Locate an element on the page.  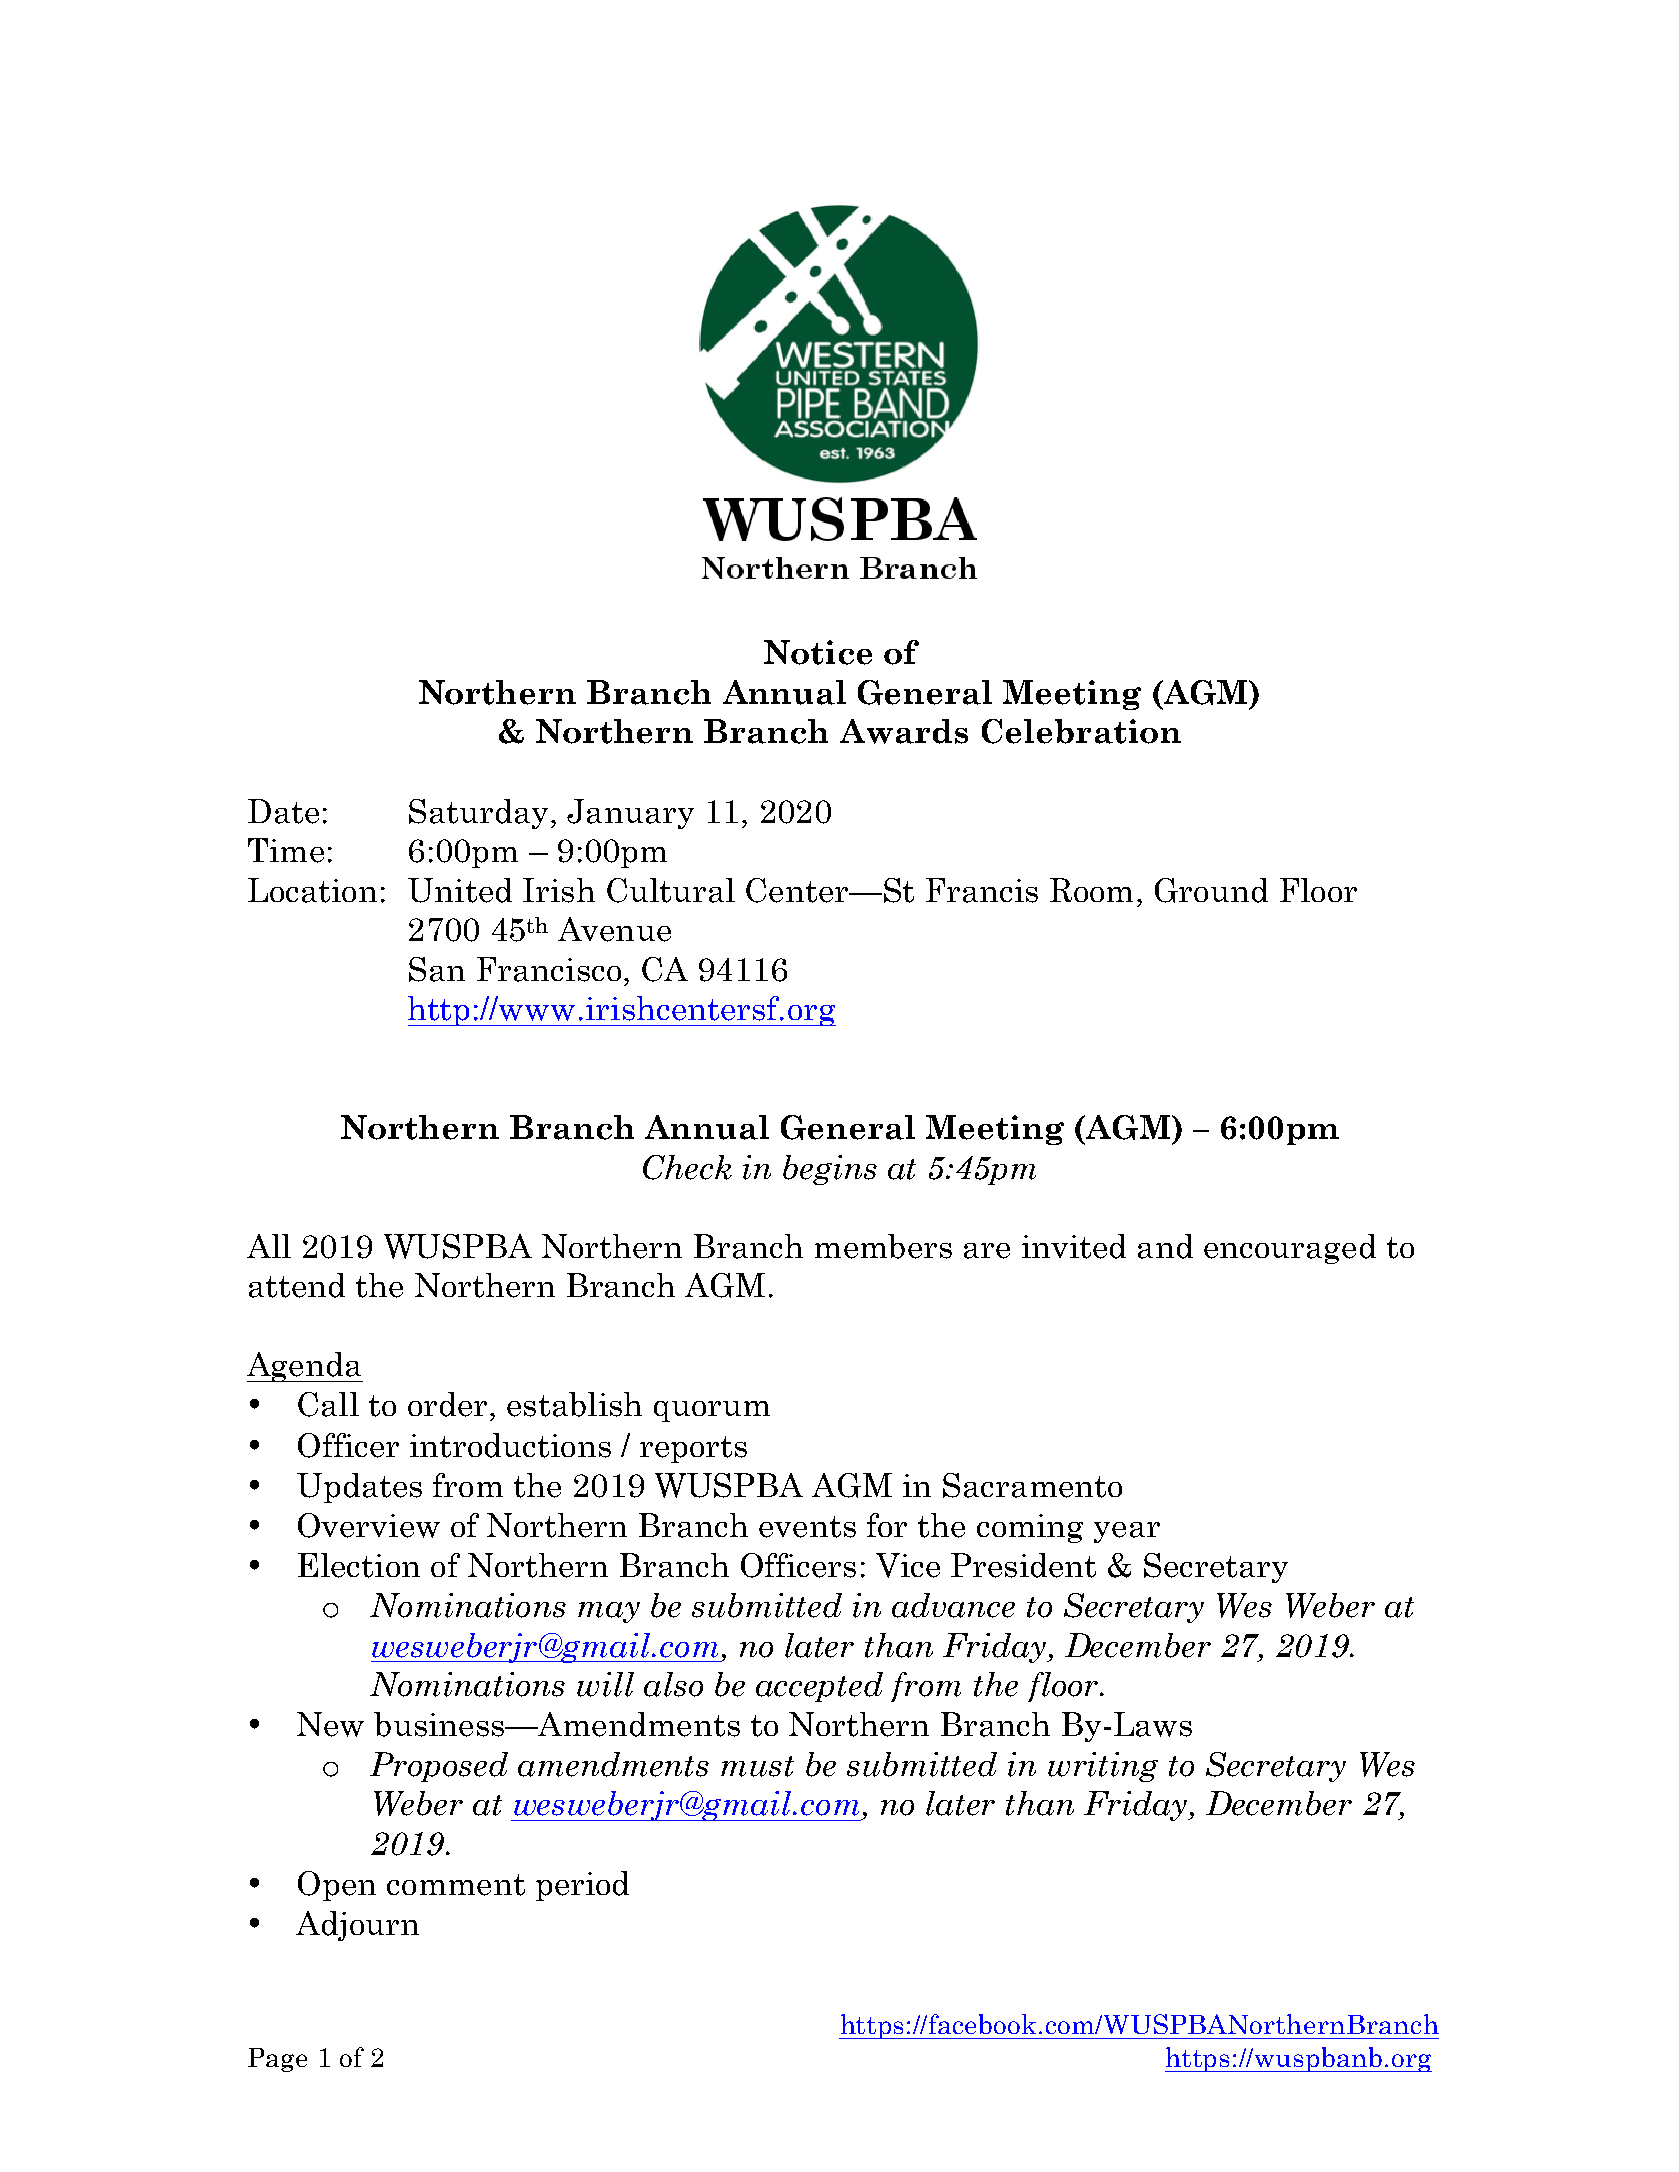
order is located at coordinates (447, 1404).
